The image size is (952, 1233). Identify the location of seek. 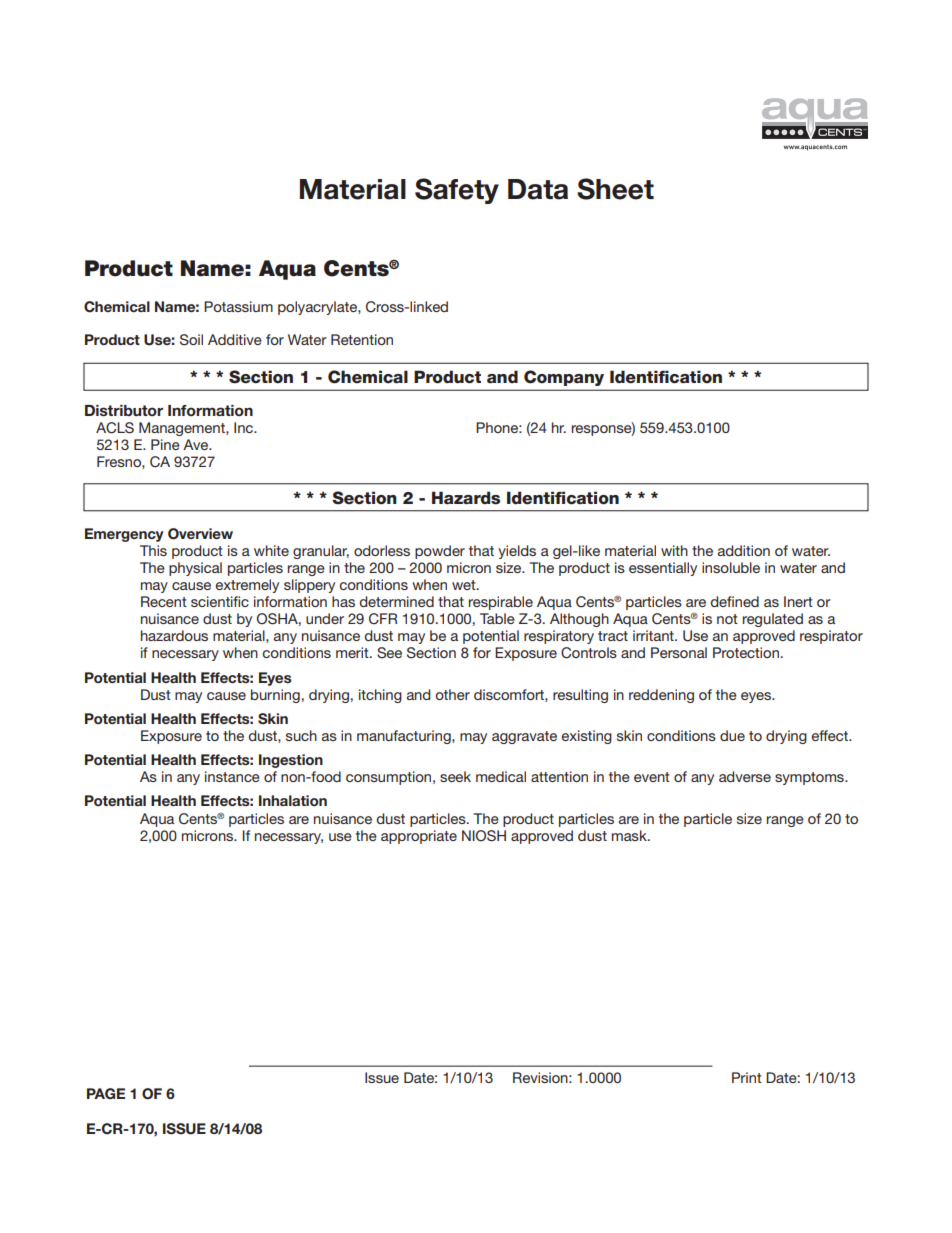
(455, 776).
